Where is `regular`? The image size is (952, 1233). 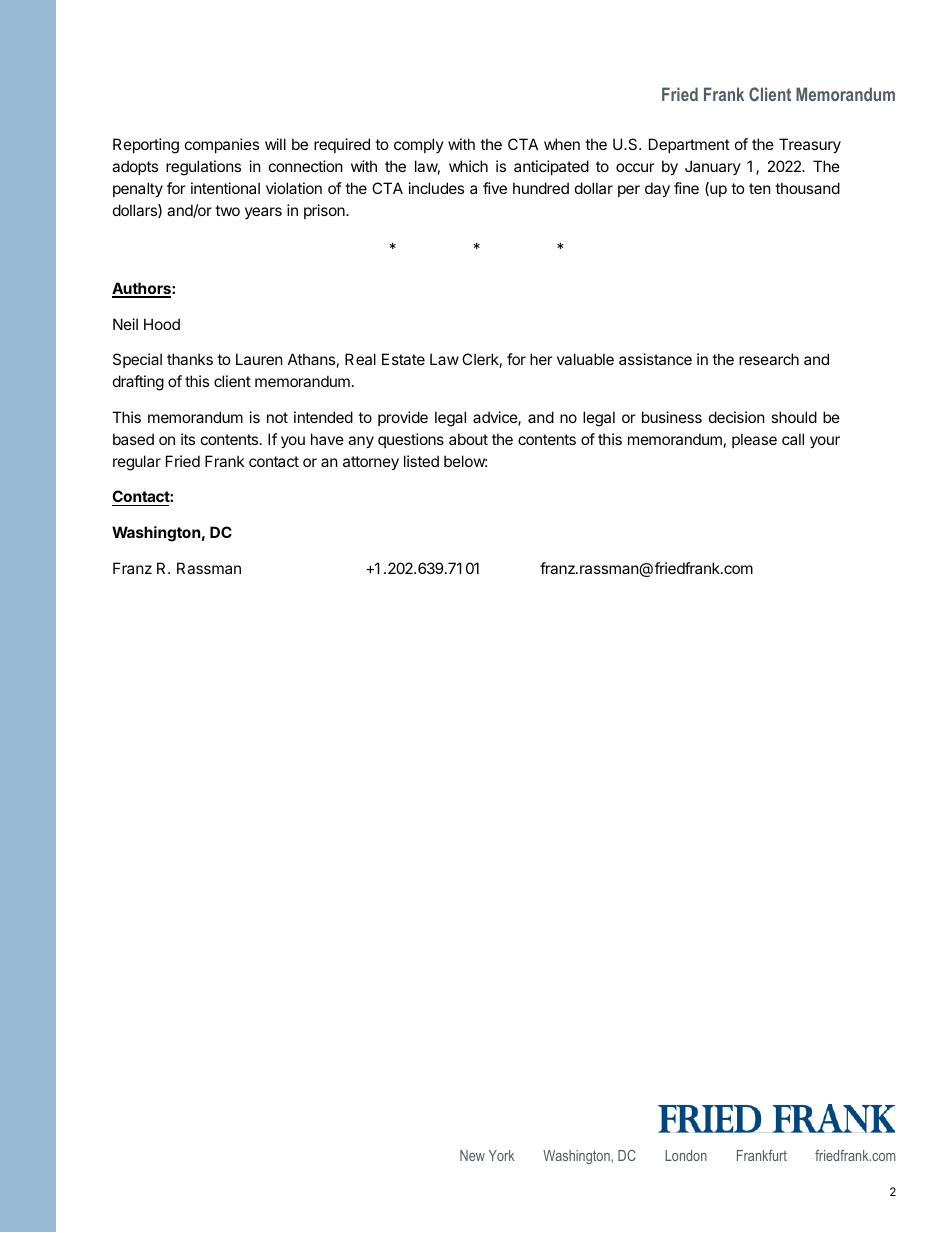 regular is located at coordinates (137, 463).
